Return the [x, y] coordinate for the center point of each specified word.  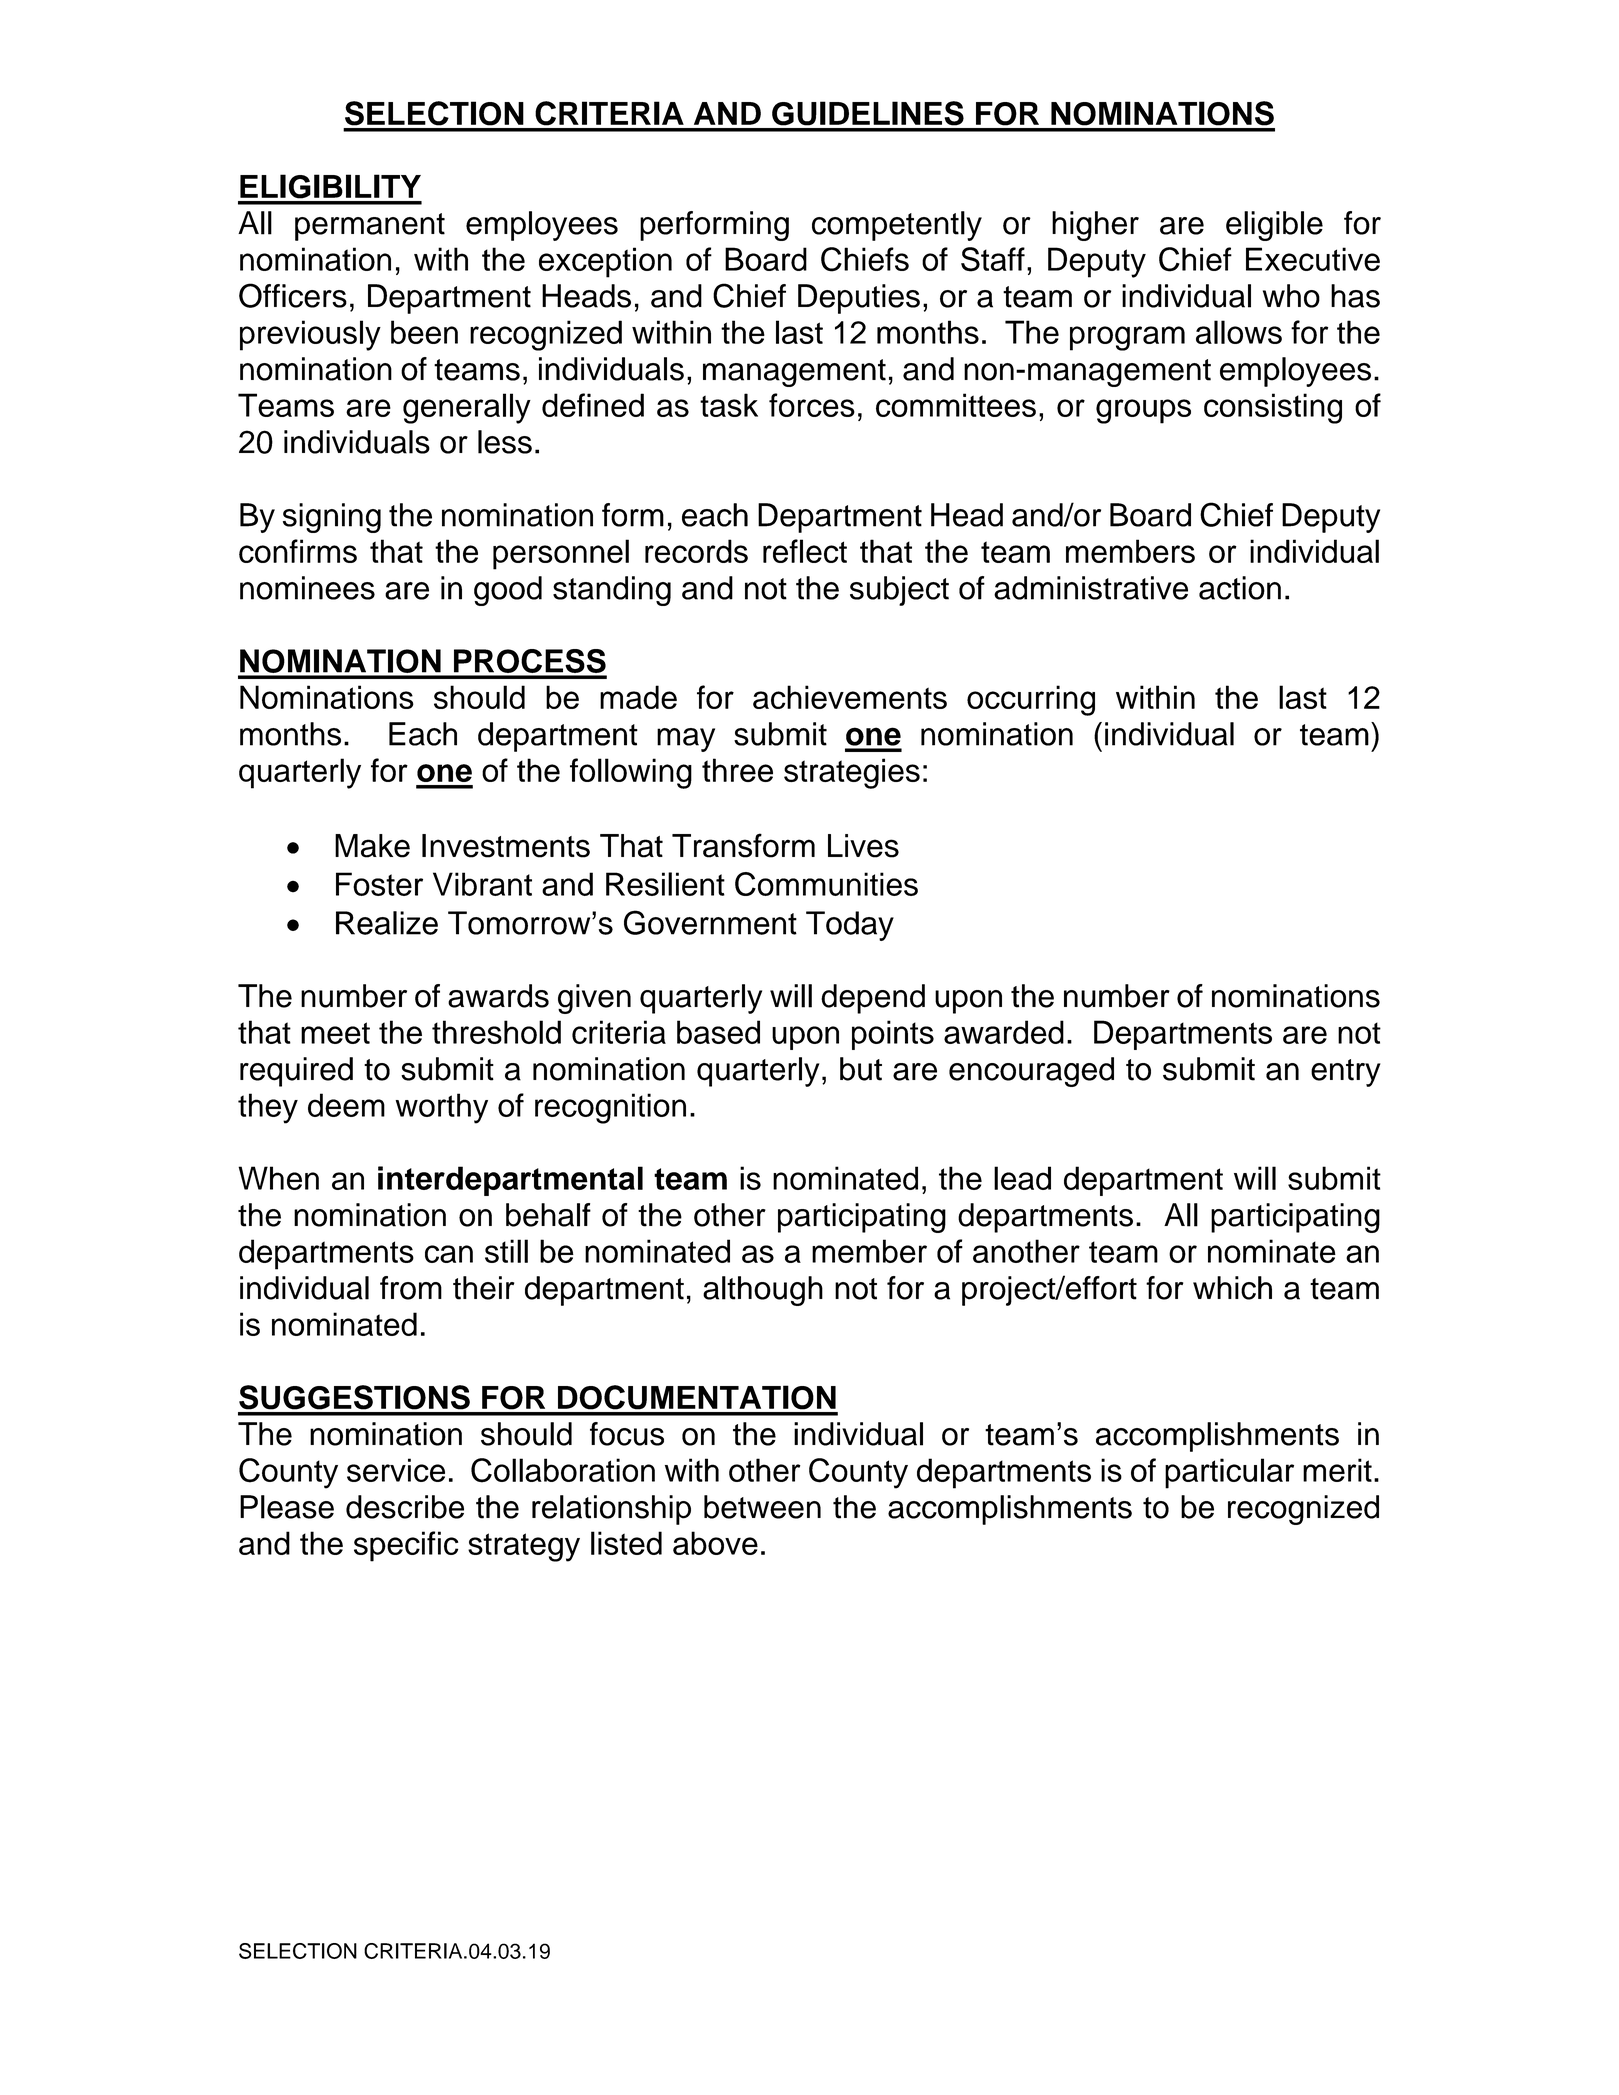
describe [405, 1507]
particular [1229, 1473]
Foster [379, 884]
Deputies [859, 299]
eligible [1274, 226]
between [762, 1507]
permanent [370, 227]
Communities [826, 884]
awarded [1004, 1032]
